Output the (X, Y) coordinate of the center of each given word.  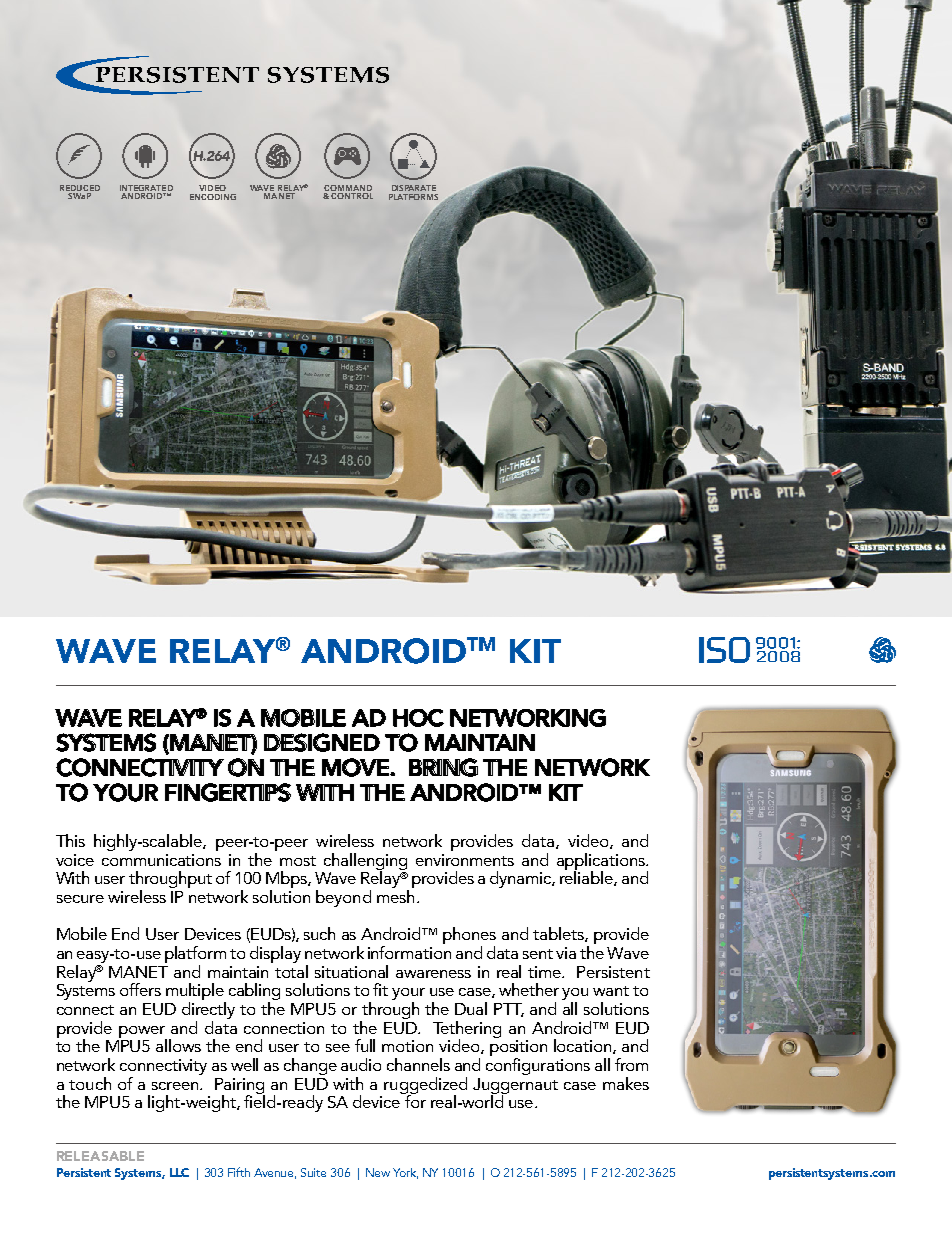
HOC (418, 718)
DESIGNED (322, 742)
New (378, 1172)
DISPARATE (414, 188)
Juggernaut (515, 1087)
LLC (179, 1172)
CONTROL (352, 196)
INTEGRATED (146, 188)
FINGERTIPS (228, 792)
